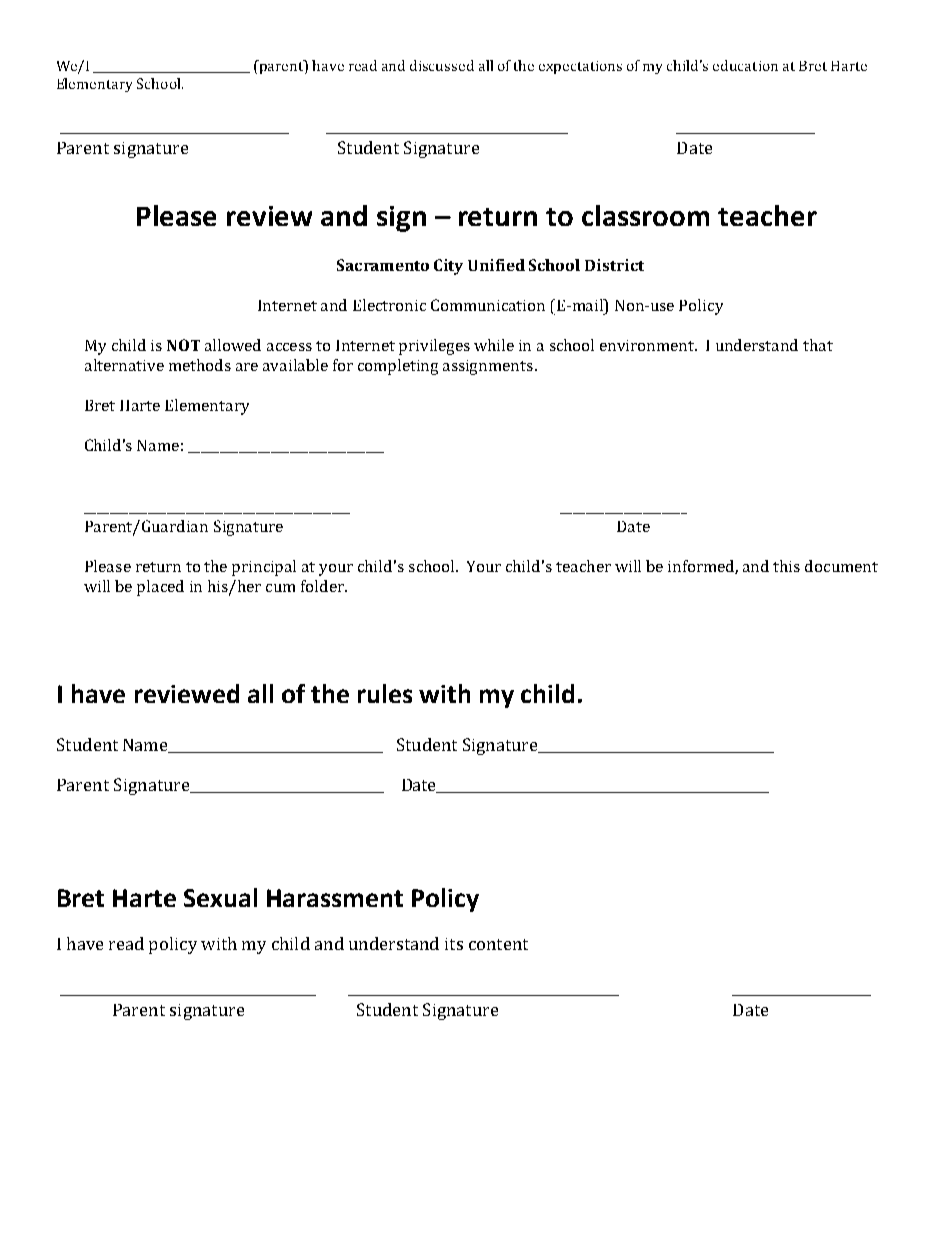  Describe the element at coordinates (442, 65) in the screenshot. I see `discussed` at that location.
